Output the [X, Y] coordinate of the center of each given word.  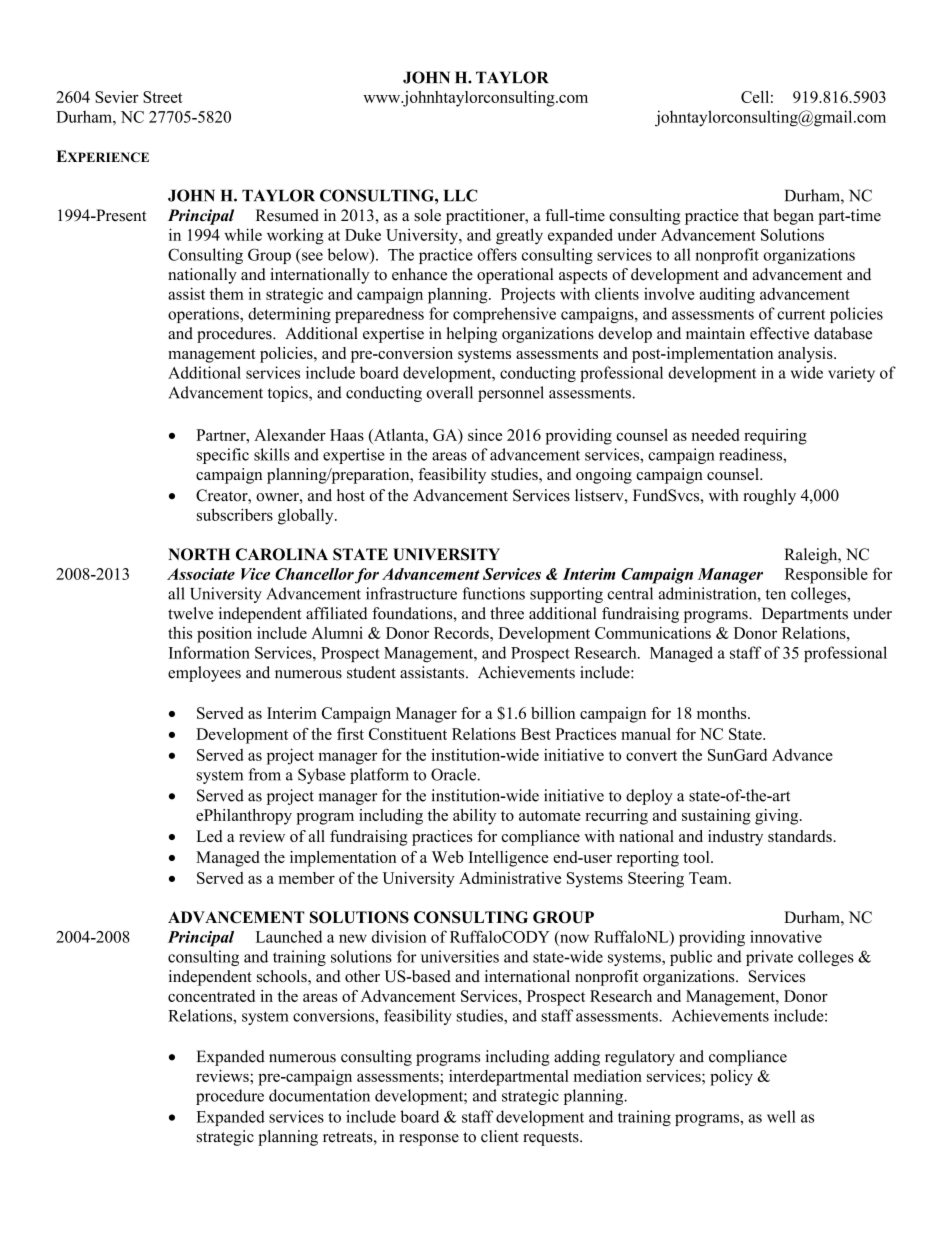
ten [776, 594]
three [507, 613]
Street [163, 97]
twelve [190, 613]
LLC [461, 195]
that [756, 215]
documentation [319, 1095]
